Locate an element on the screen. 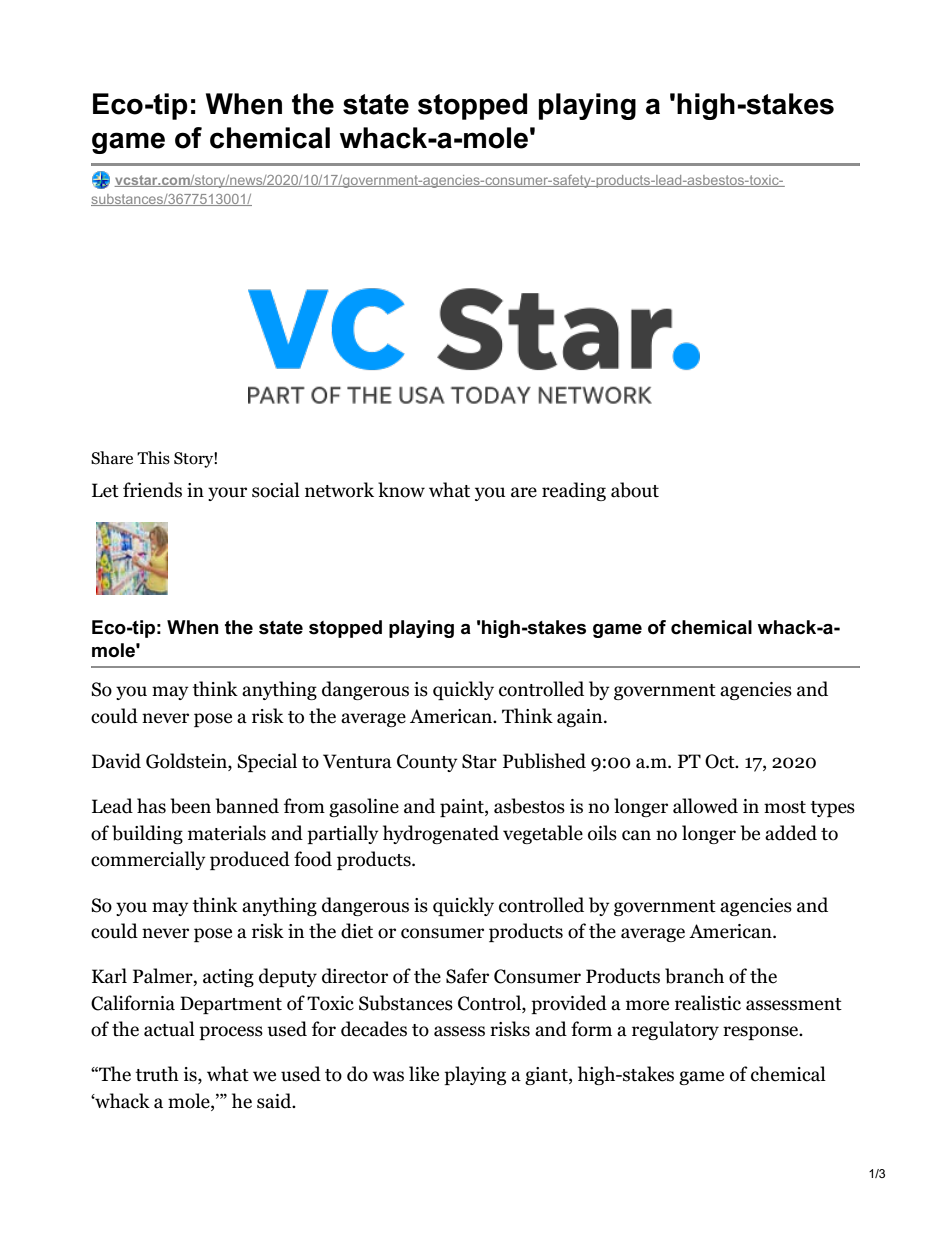  truth is located at coordinates (157, 1074).
